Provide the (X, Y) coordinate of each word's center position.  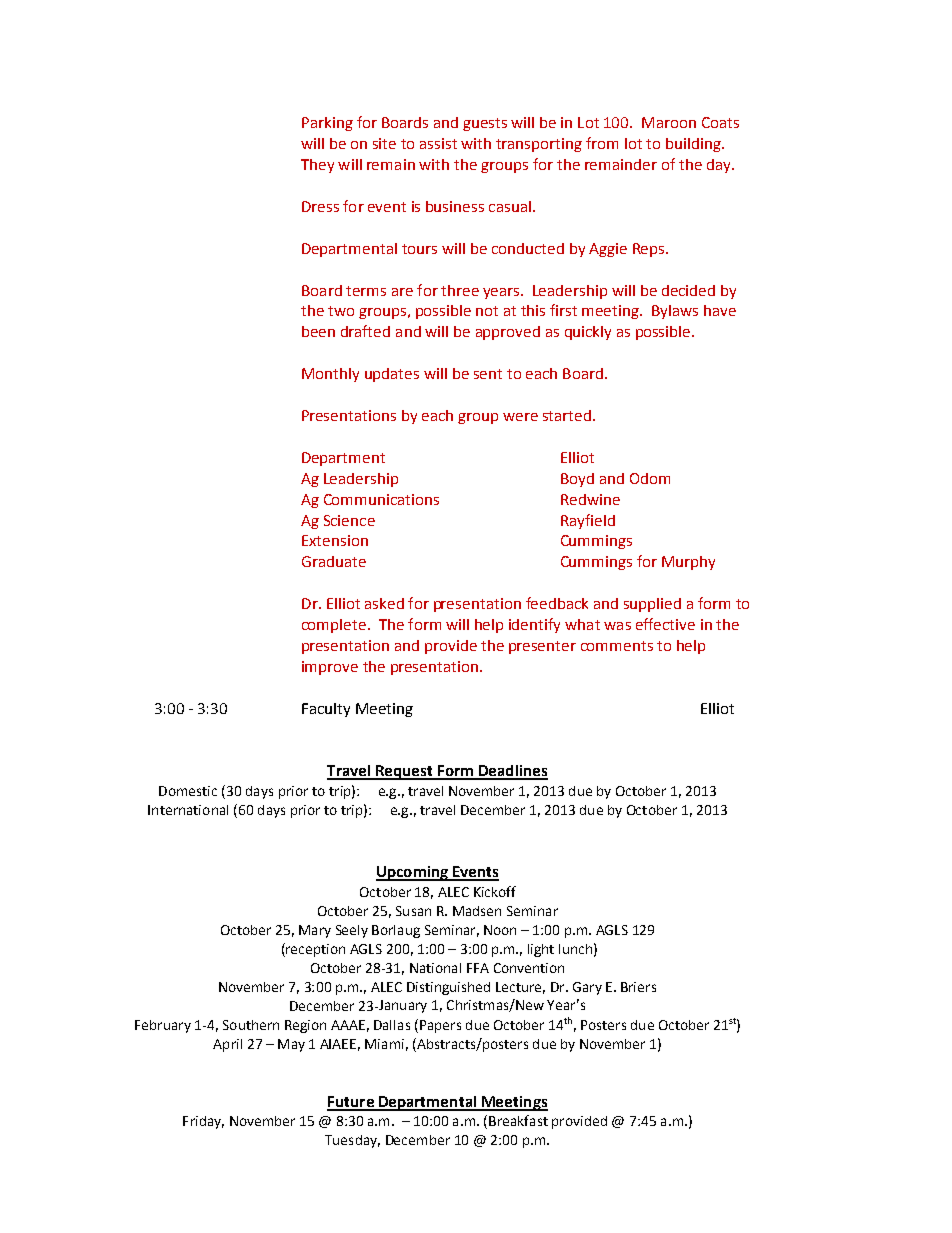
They (317, 166)
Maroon (669, 122)
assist (438, 143)
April (227, 1045)
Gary (587, 988)
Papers (440, 1026)
